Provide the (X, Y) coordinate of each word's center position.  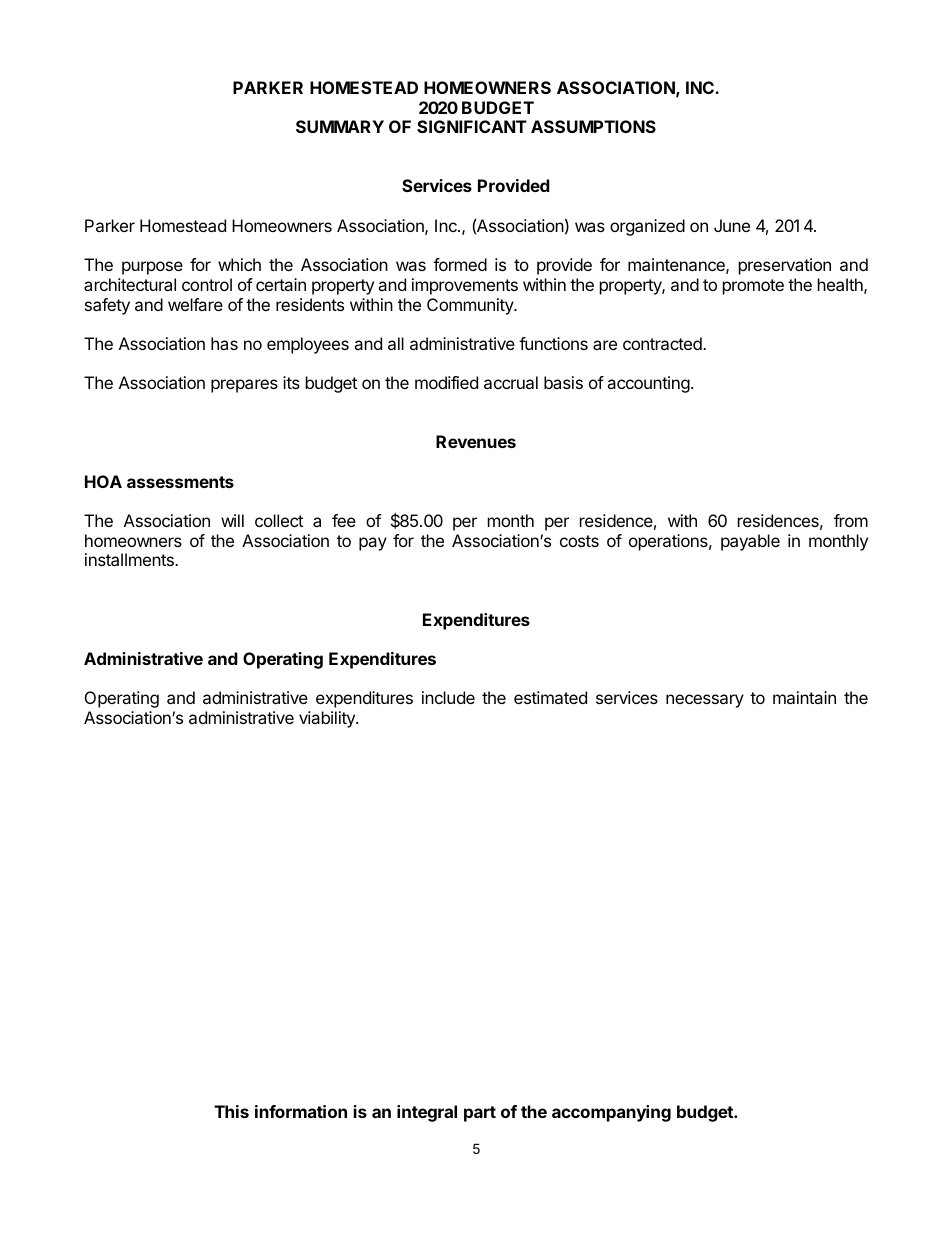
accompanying (611, 1113)
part (480, 1114)
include (448, 697)
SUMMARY (340, 126)
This (231, 1111)
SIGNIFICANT (472, 126)
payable (750, 542)
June (732, 225)
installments (130, 559)
